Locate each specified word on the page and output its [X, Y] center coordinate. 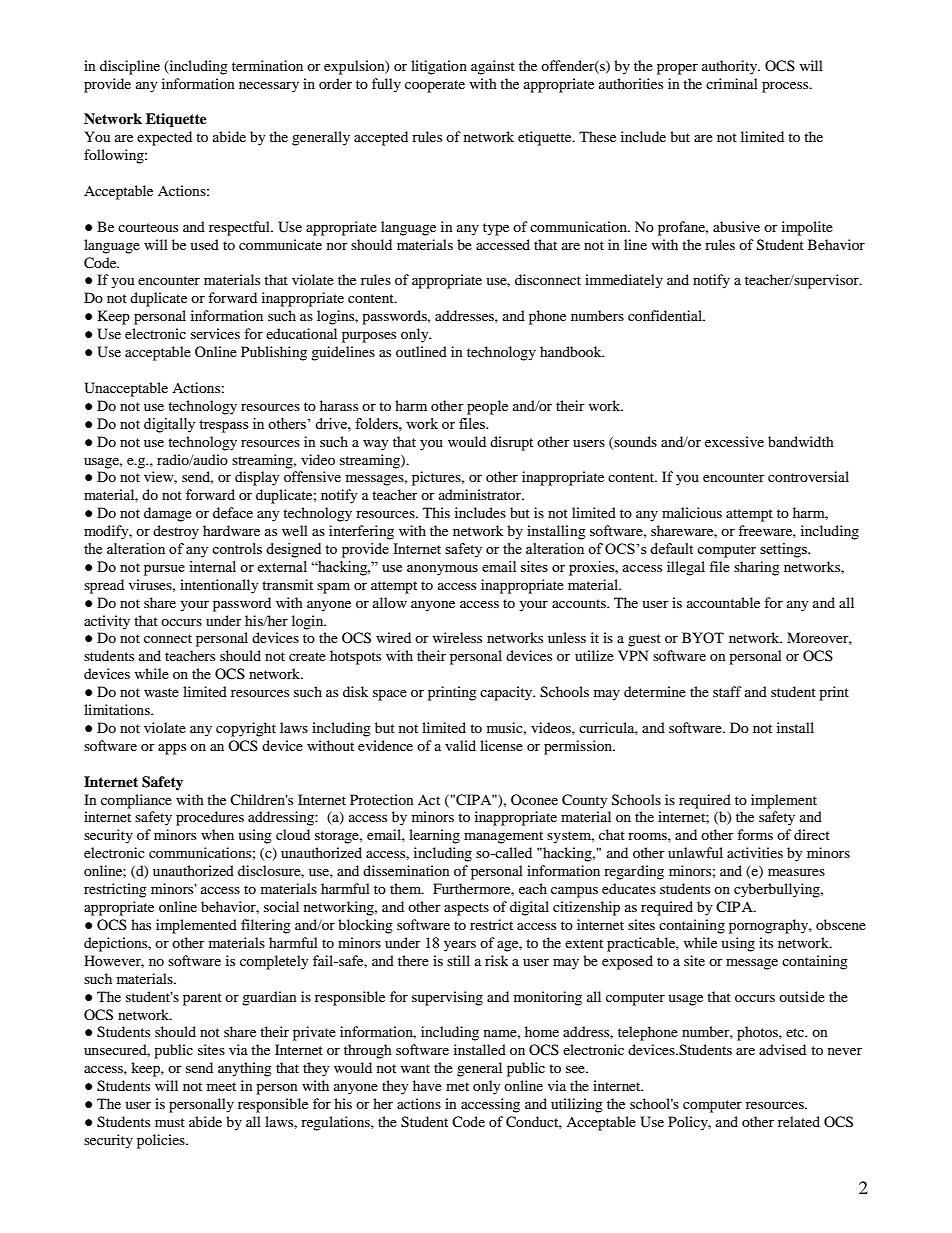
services [215, 333]
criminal [732, 83]
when [217, 834]
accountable [723, 602]
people [487, 407]
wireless [457, 637]
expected [164, 138]
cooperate [435, 86]
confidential [666, 315]
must [170, 1122]
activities [755, 852]
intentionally [219, 586]
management [503, 837]
